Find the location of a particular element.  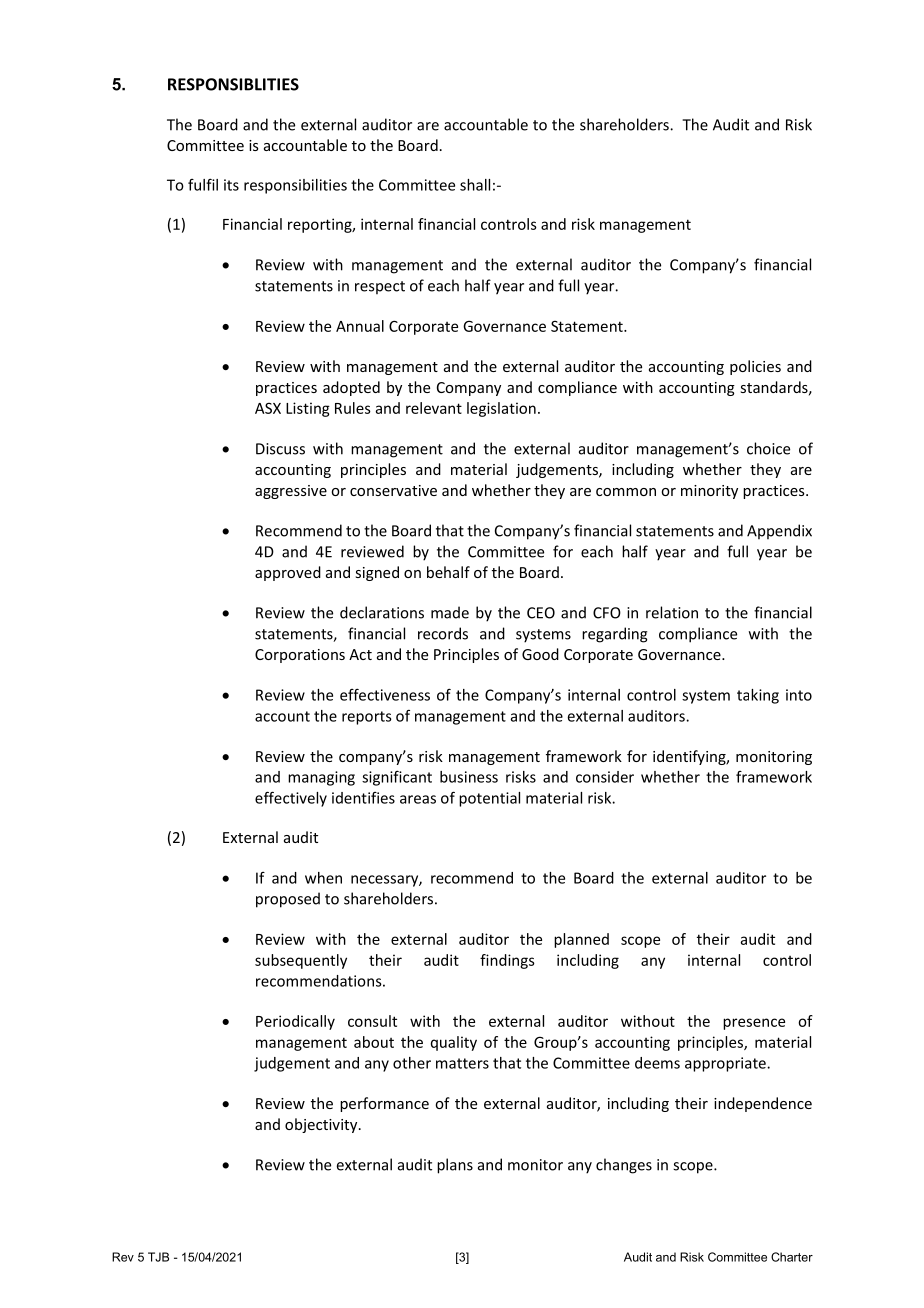

legislation is located at coordinates (501, 409).
